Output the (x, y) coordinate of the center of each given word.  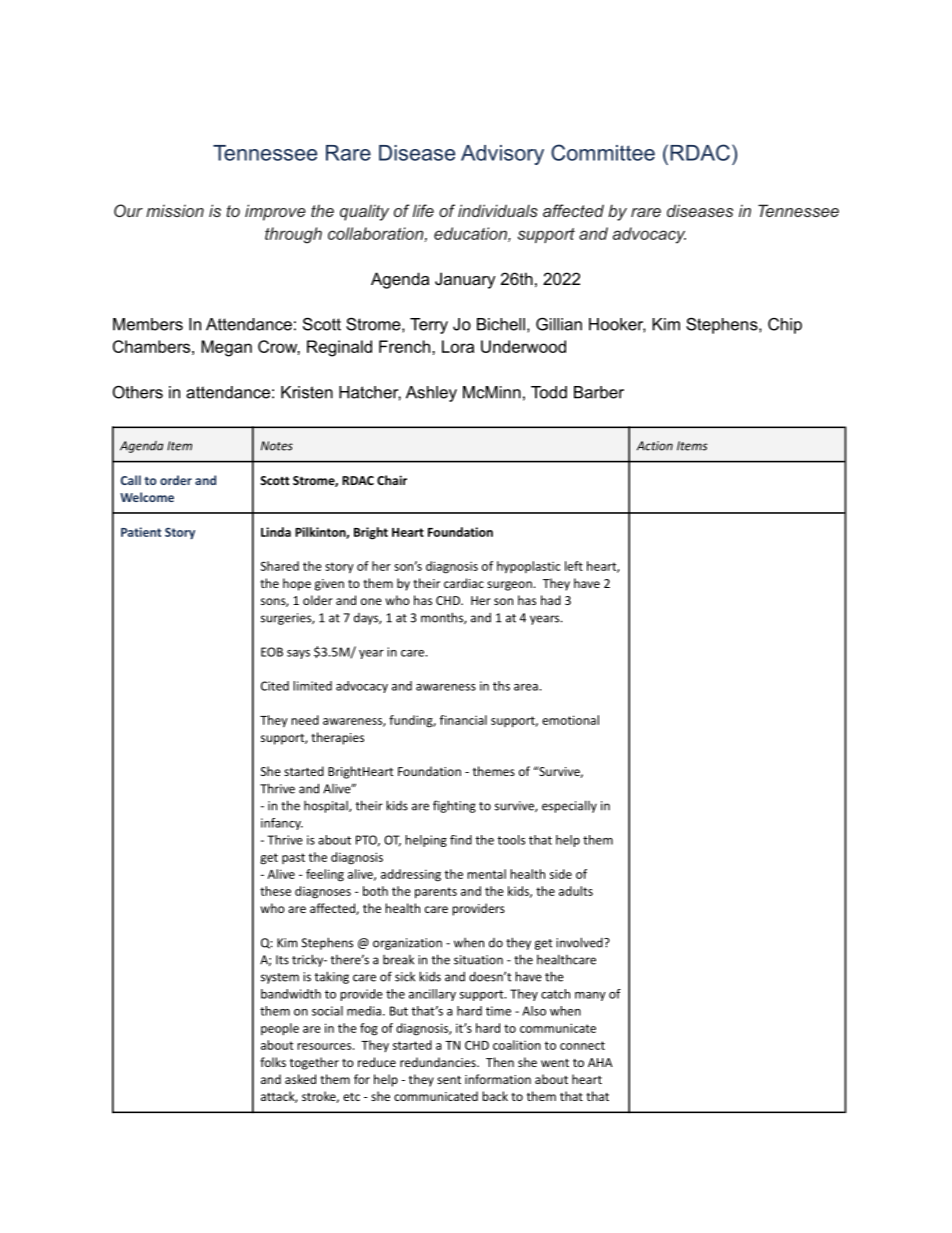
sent (449, 1080)
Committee (603, 152)
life (423, 210)
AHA (600, 1062)
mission (175, 211)
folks (273, 1062)
